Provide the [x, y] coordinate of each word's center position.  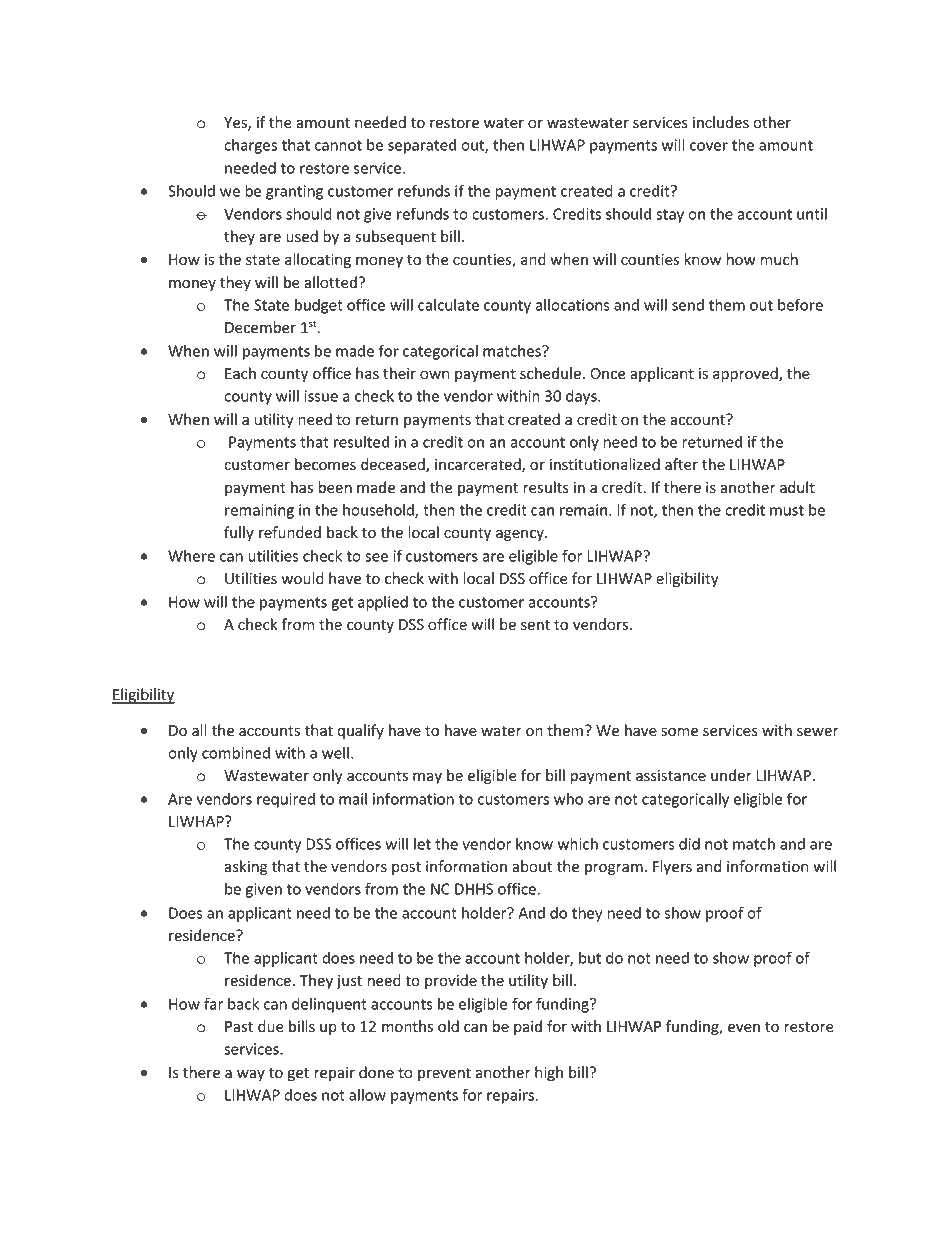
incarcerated [479, 465]
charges [250, 146]
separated [422, 146]
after [681, 464]
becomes [325, 464]
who [568, 799]
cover [709, 146]
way [251, 1075]
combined [236, 752]
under [731, 775]
